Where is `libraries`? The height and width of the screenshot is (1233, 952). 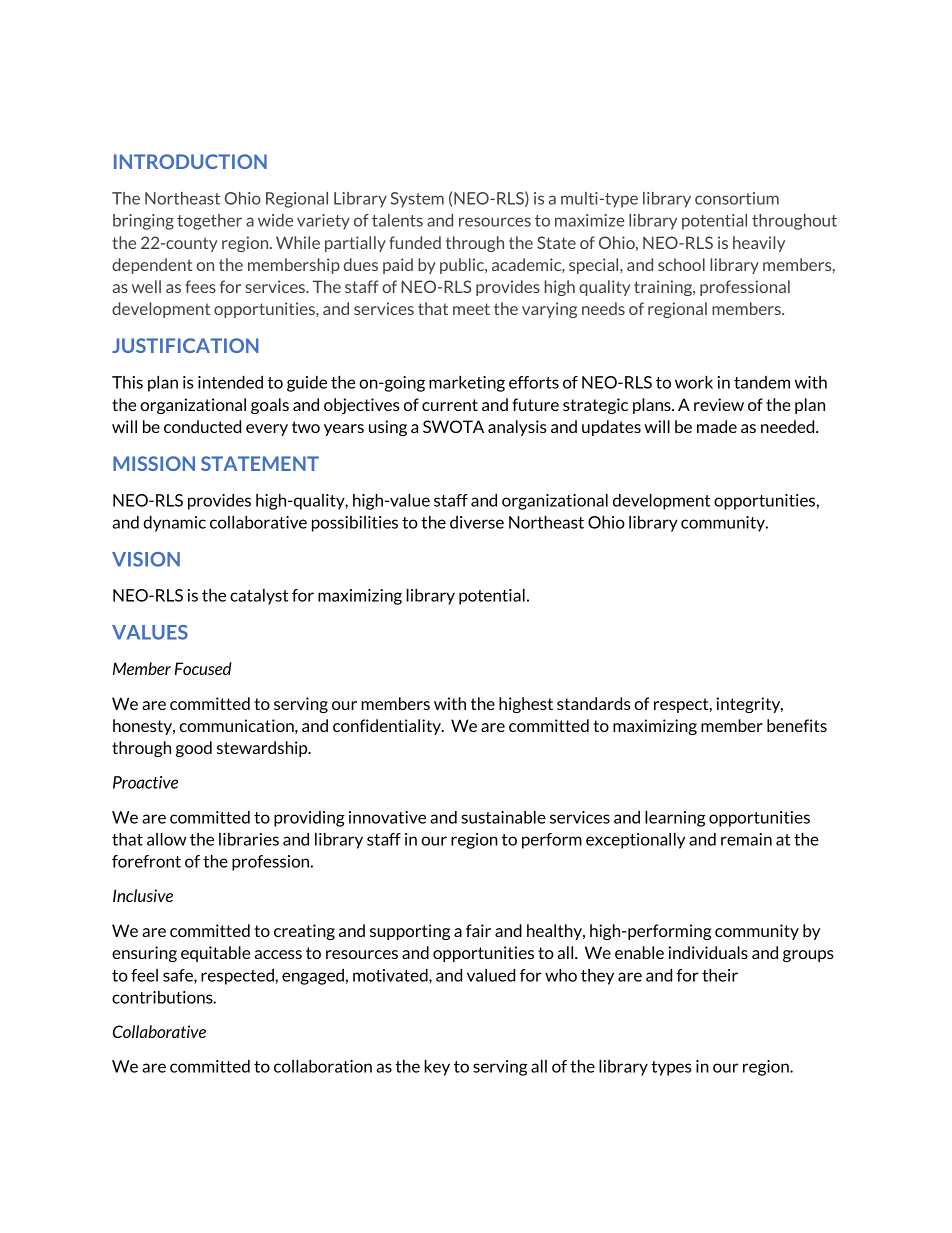
libraries is located at coordinates (249, 839).
